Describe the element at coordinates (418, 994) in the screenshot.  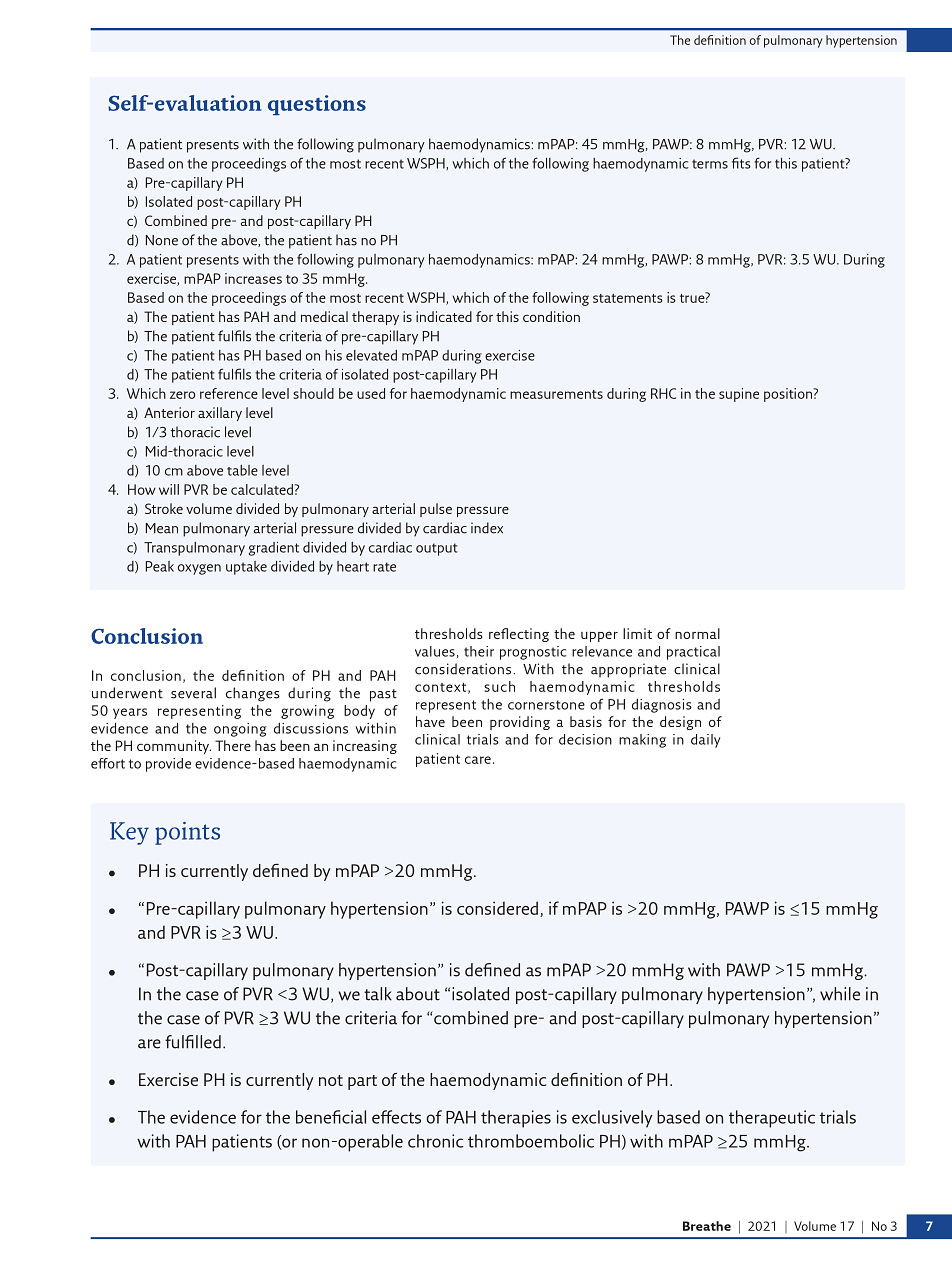
I see `about` at that location.
